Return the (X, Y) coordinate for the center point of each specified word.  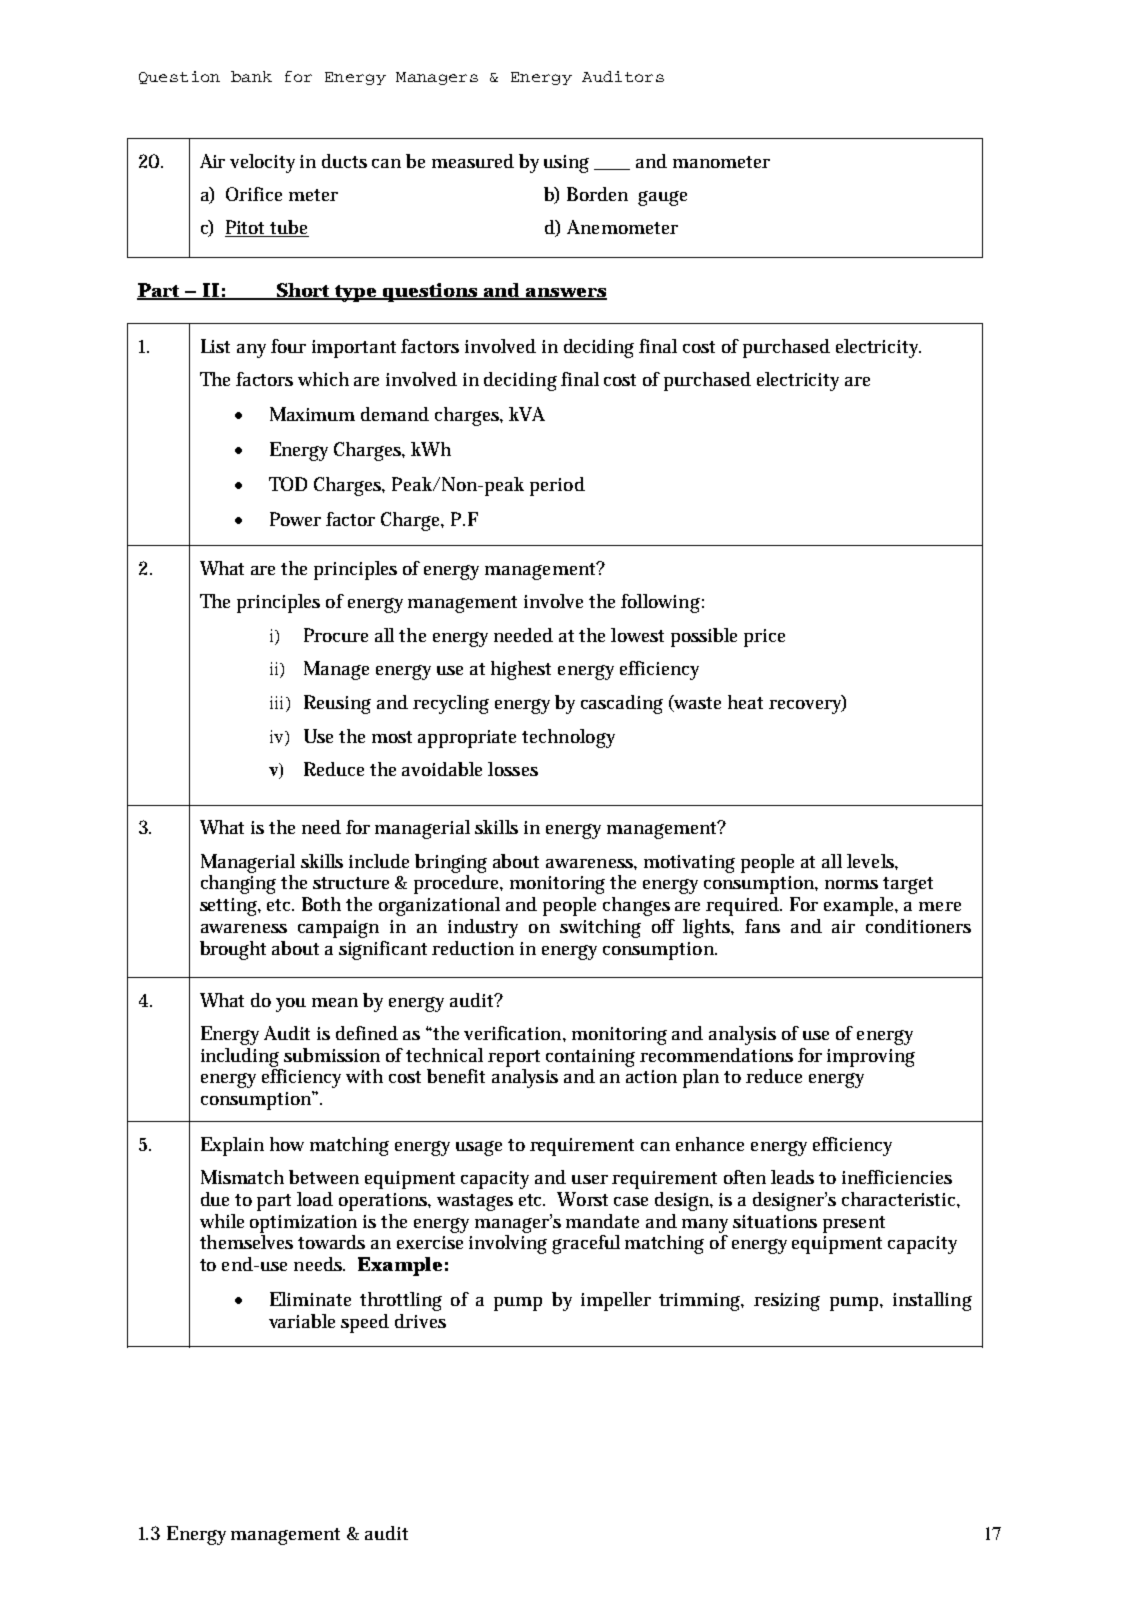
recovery (806, 707)
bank (251, 76)
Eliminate (310, 1299)
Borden (597, 194)
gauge (662, 198)
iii (278, 702)
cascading (622, 704)
